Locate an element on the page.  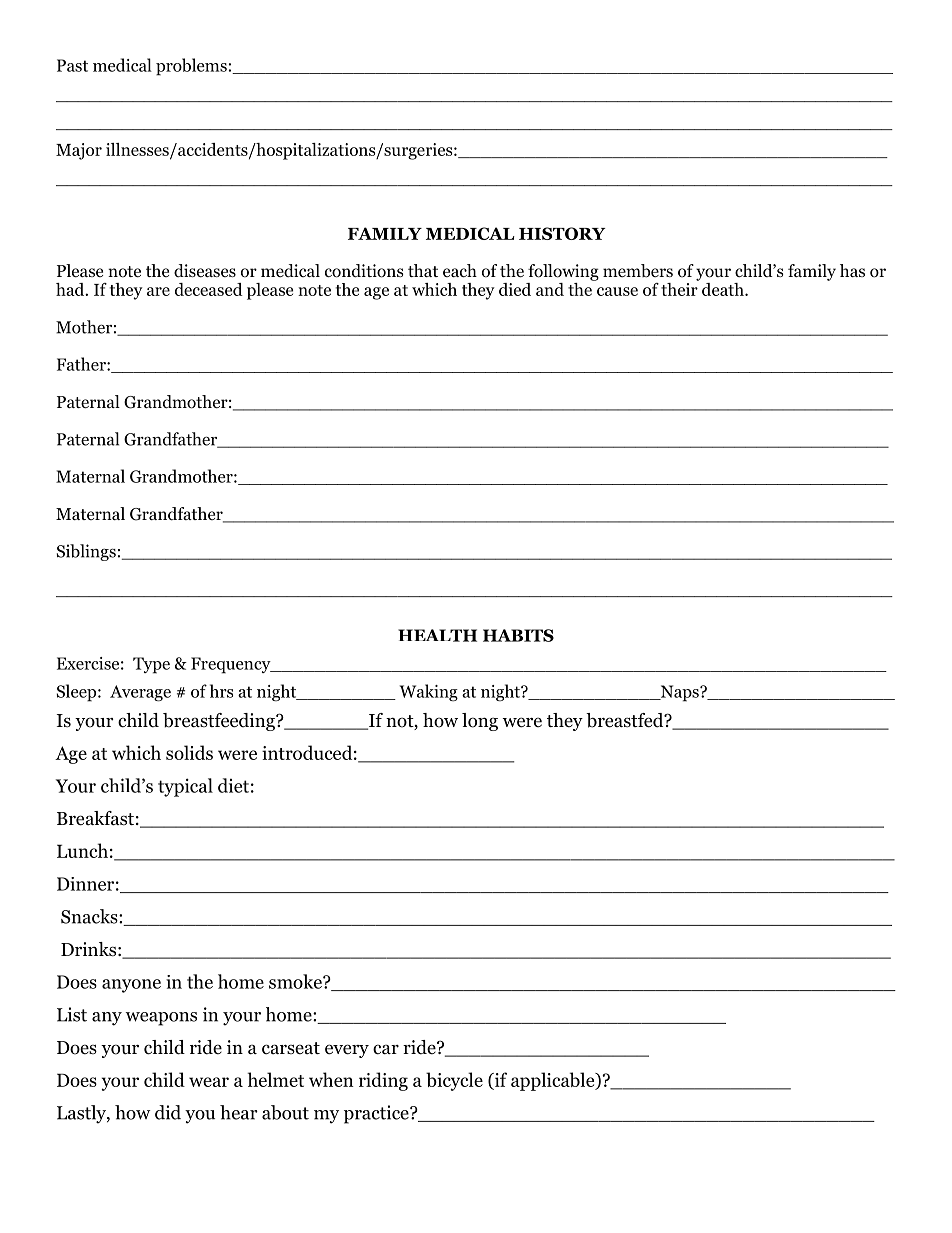
wear is located at coordinates (209, 1082).
